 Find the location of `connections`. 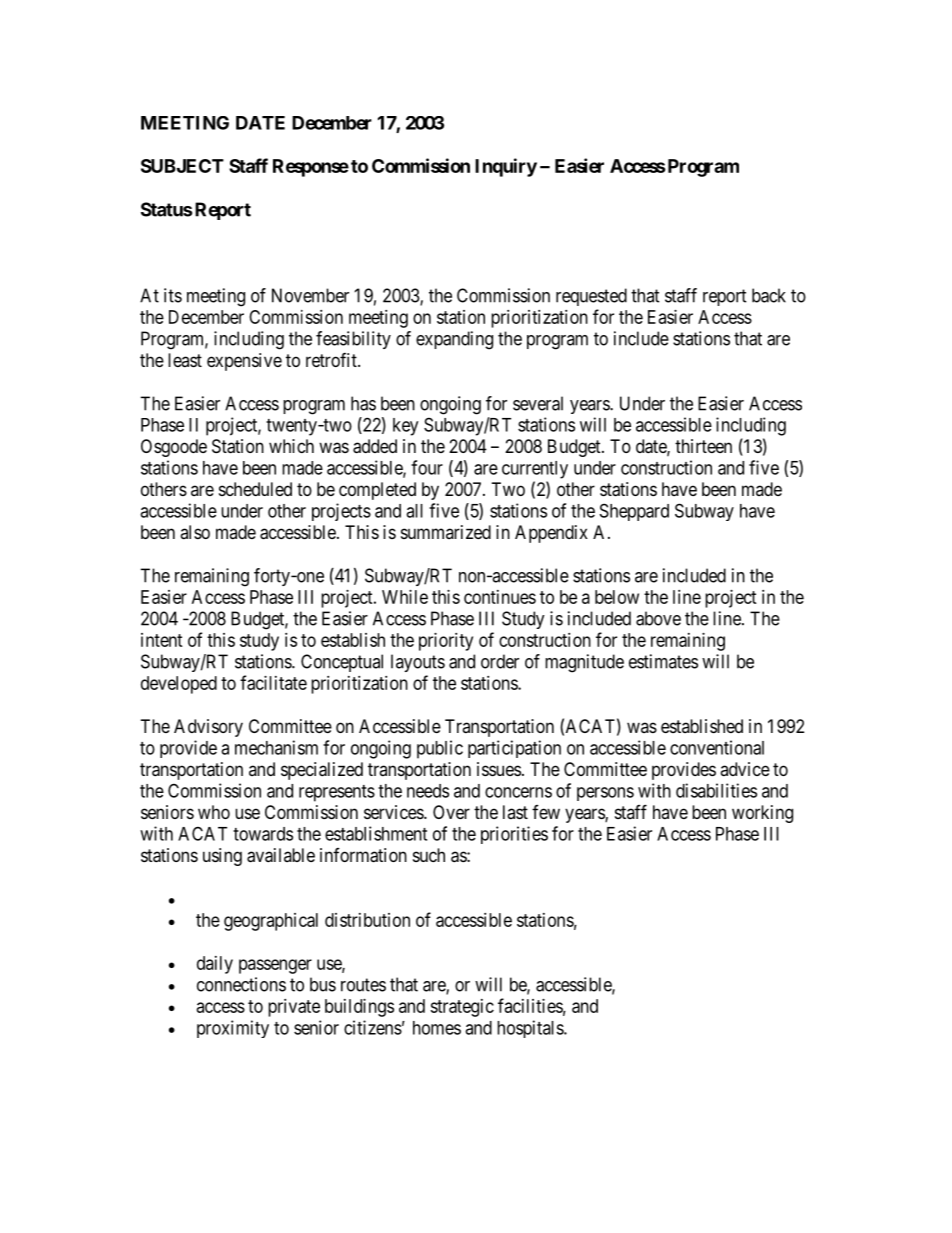

connections is located at coordinates (241, 984).
